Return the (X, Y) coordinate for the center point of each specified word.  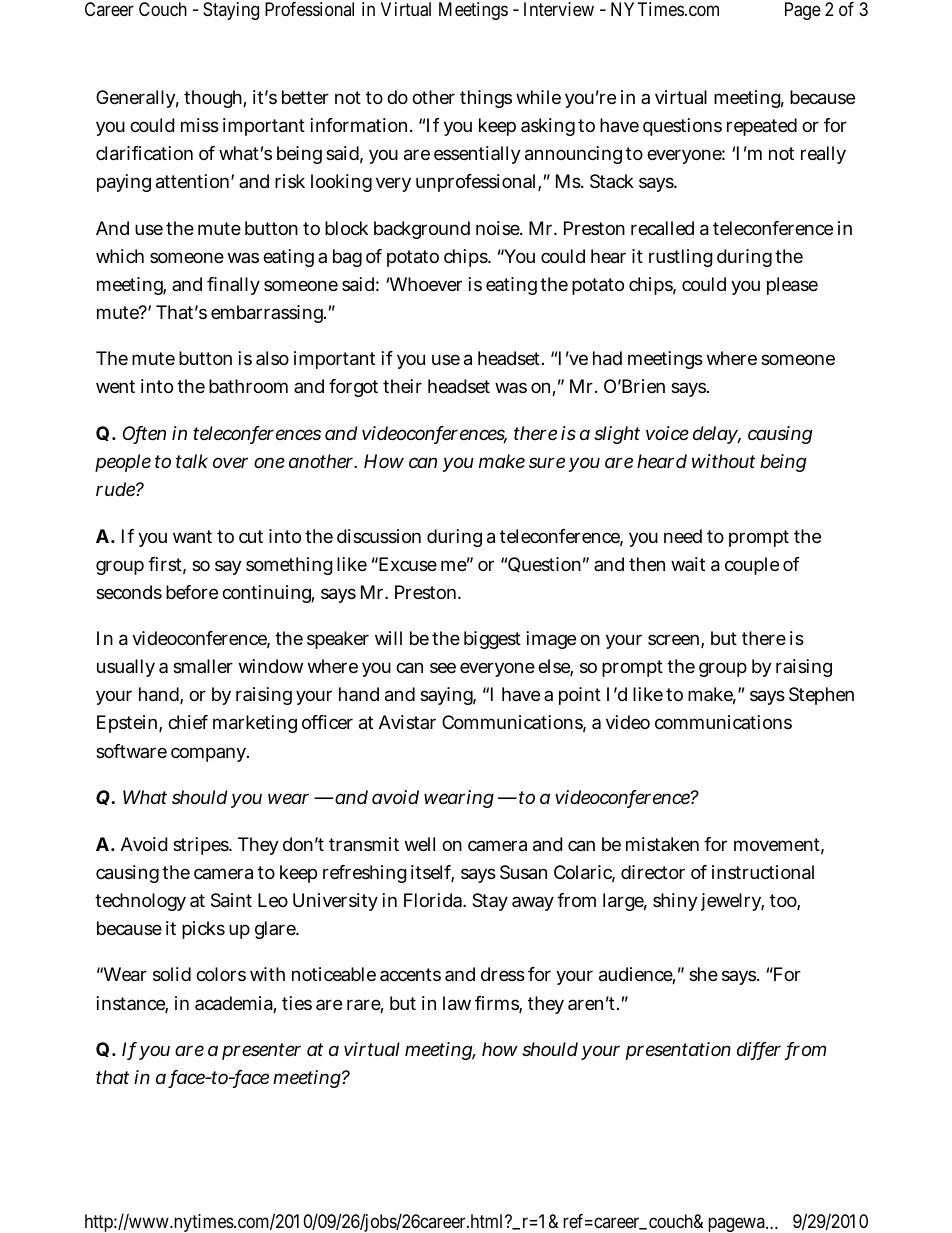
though (214, 99)
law (457, 1003)
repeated (762, 127)
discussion (379, 536)
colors (221, 974)
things (486, 99)
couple (752, 566)
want (192, 537)
